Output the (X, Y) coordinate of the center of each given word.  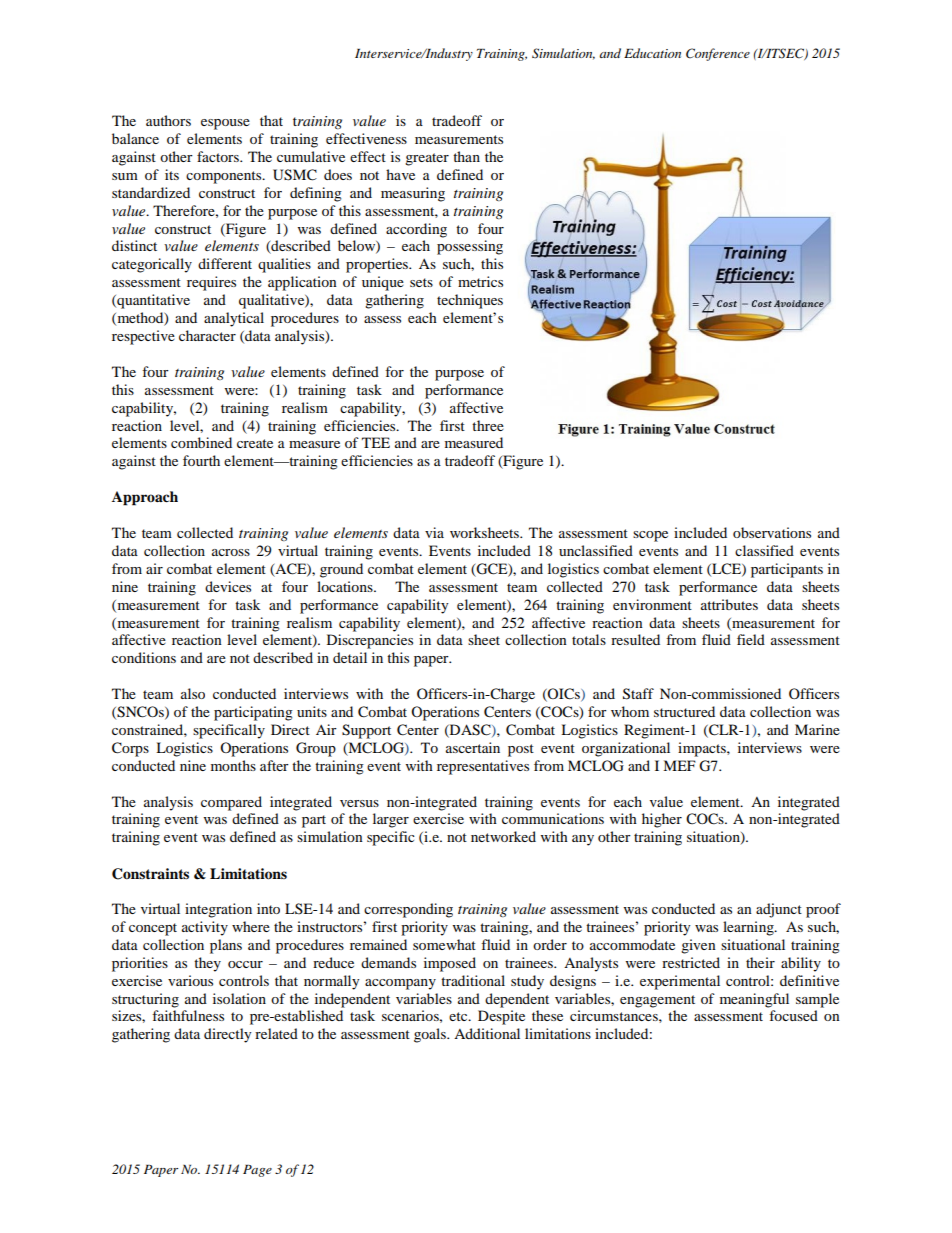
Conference (718, 54)
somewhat (444, 944)
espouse (225, 124)
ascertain (473, 747)
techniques (470, 301)
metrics (480, 281)
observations (772, 532)
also (193, 693)
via (434, 532)
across (231, 552)
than (466, 156)
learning (749, 928)
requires (211, 283)
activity (205, 928)
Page (257, 1171)
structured (684, 711)
